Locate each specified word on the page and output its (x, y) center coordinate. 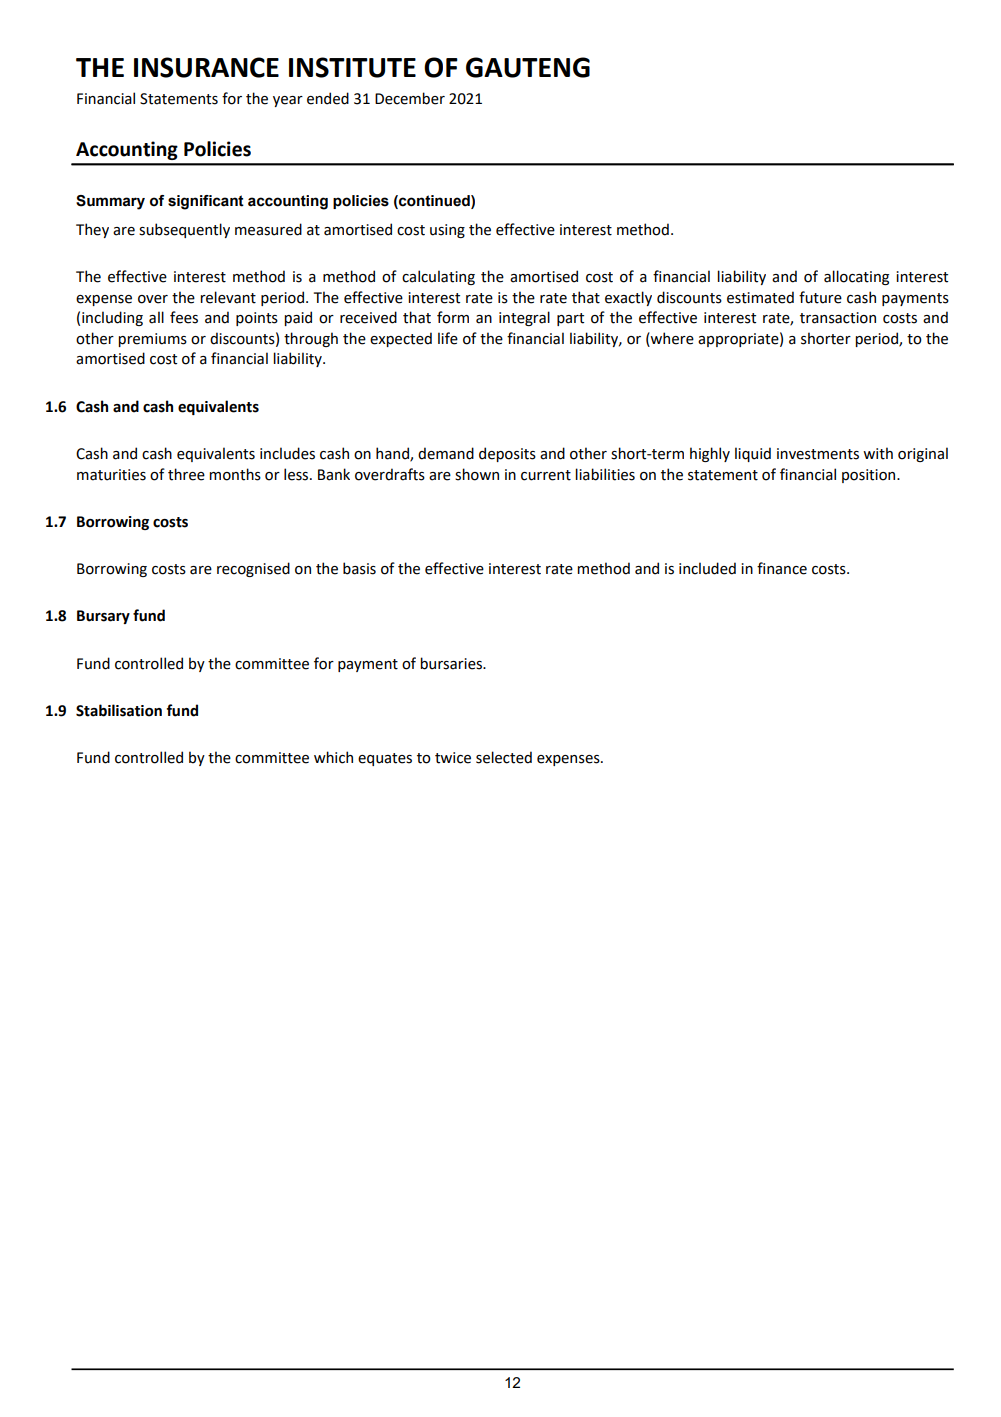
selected (504, 757)
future (820, 297)
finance (782, 568)
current (546, 475)
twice (453, 758)
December (410, 98)
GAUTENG (528, 67)
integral (524, 318)
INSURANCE (206, 67)
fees (184, 317)
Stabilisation (119, 710)
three (186, 474)
